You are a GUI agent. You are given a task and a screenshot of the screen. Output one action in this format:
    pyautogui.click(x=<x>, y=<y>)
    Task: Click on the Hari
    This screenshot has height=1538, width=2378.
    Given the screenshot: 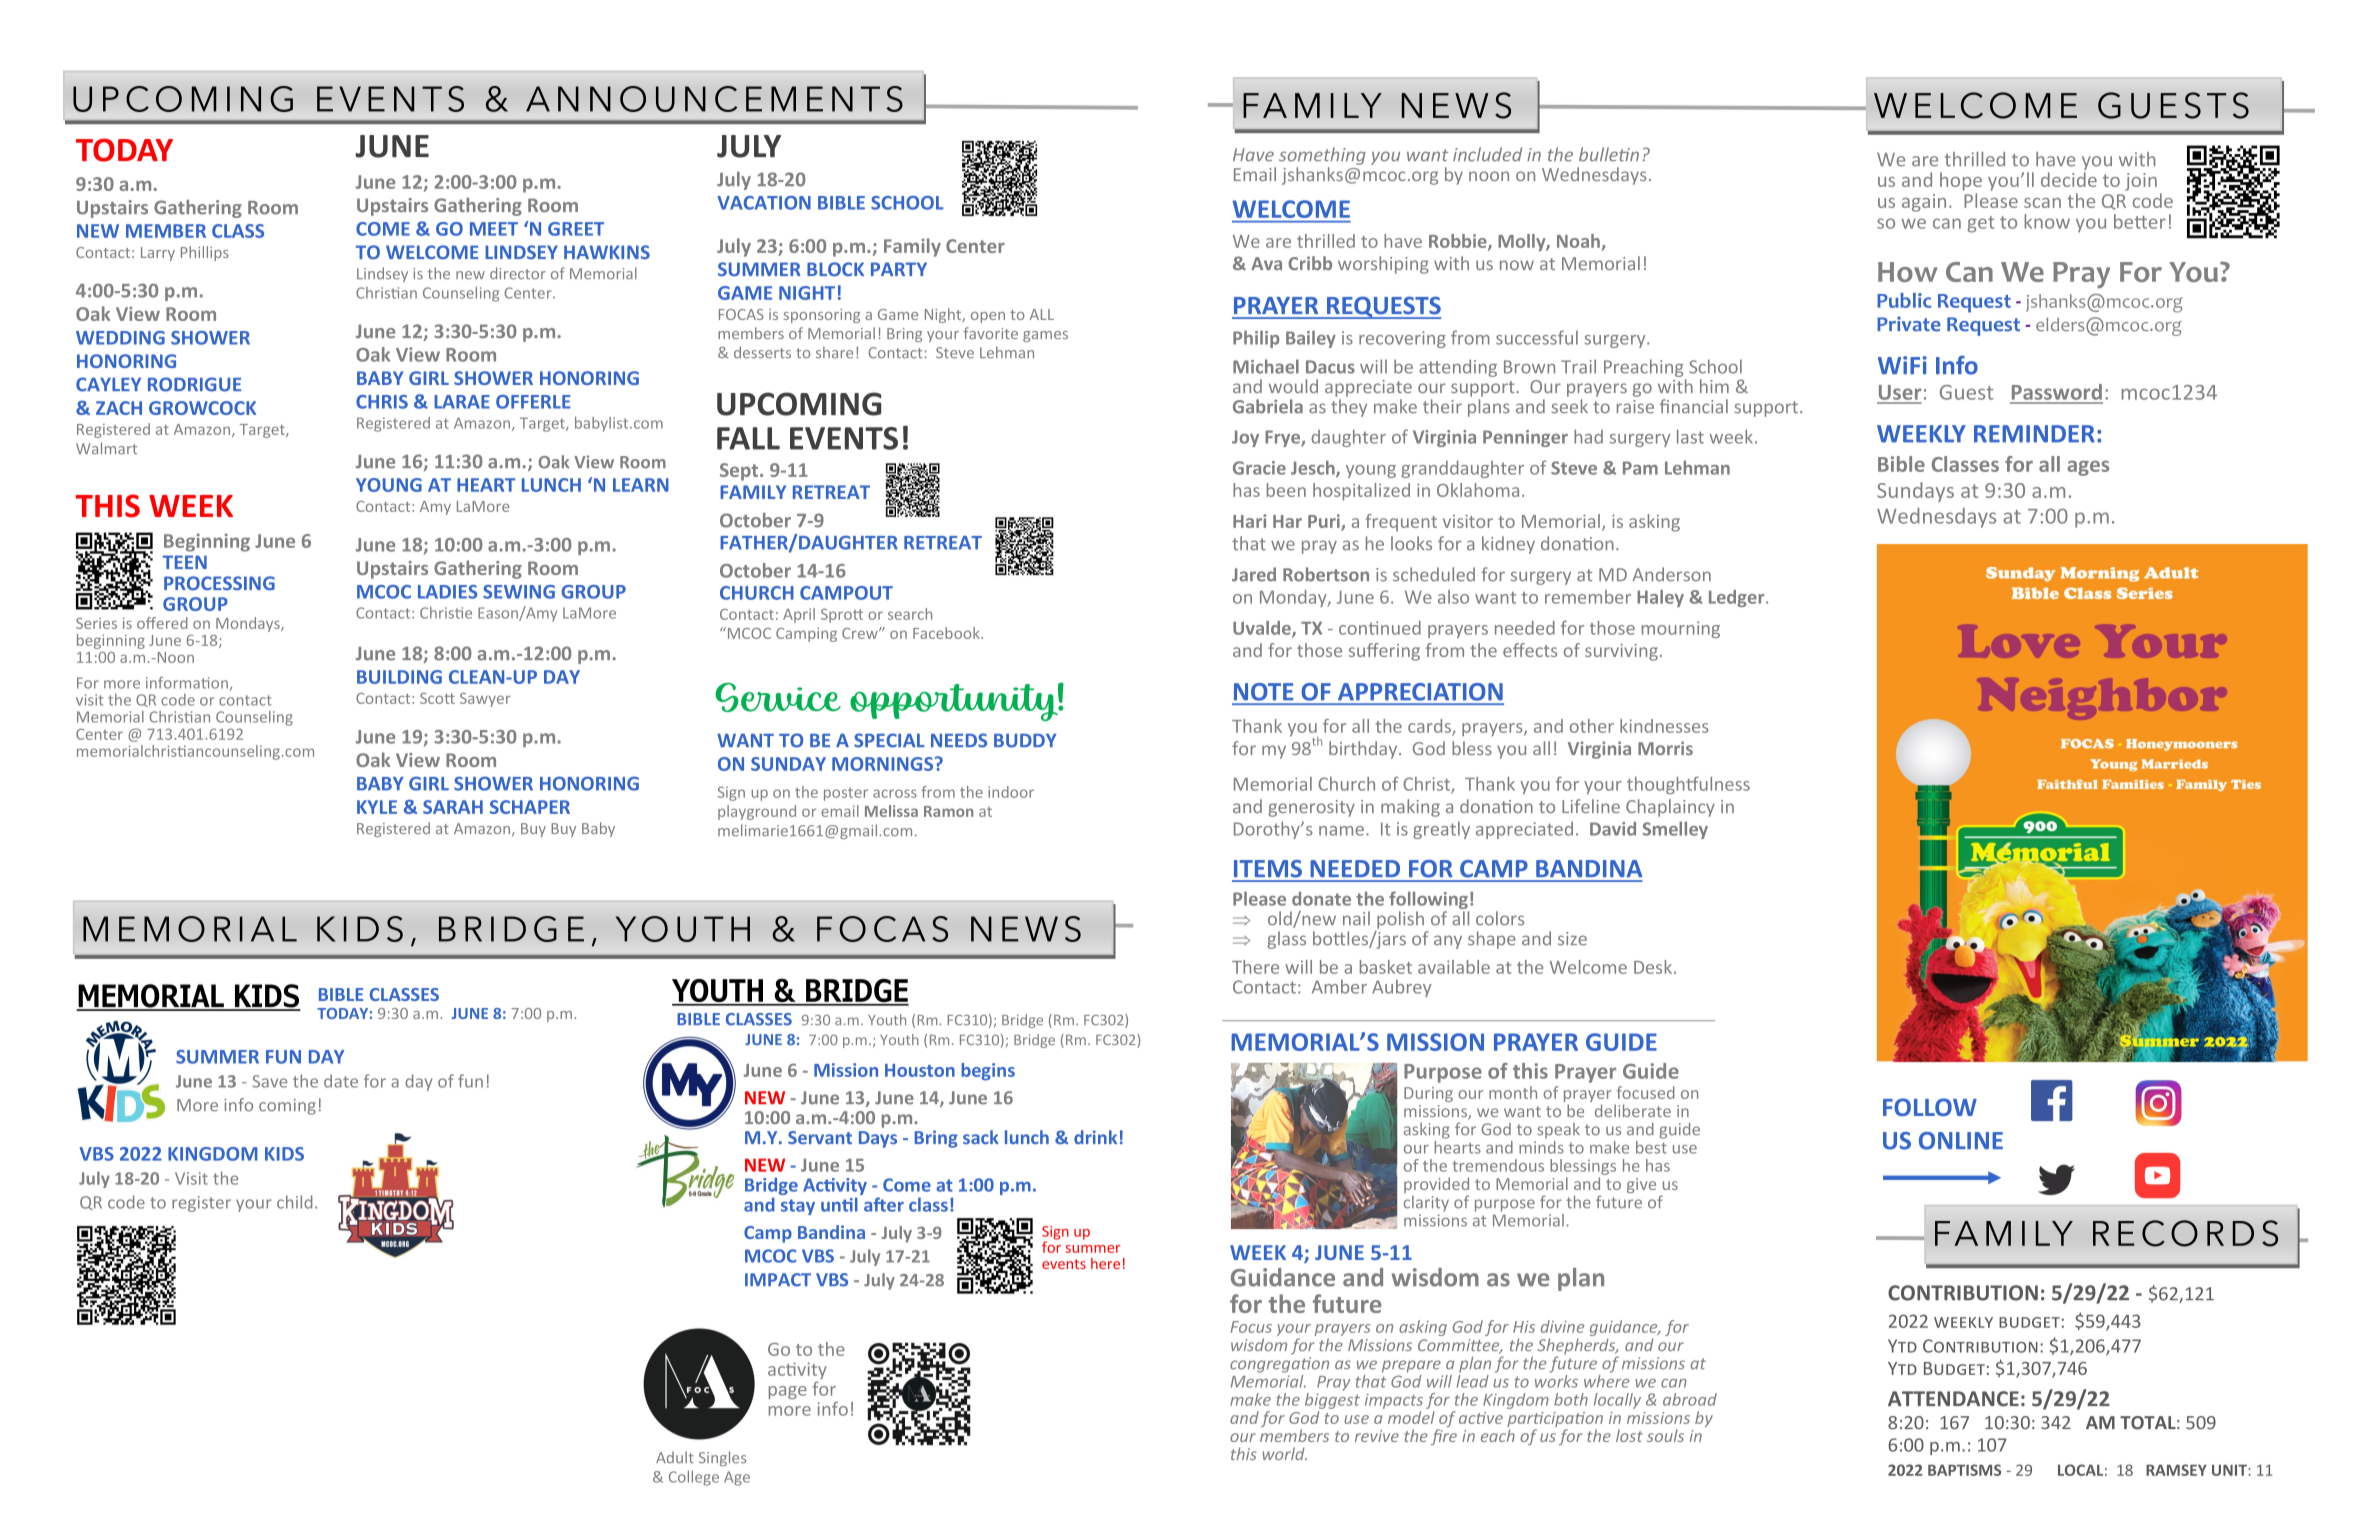 What is the action you would take?
    pyautogui.click(x=1249, y=521)
